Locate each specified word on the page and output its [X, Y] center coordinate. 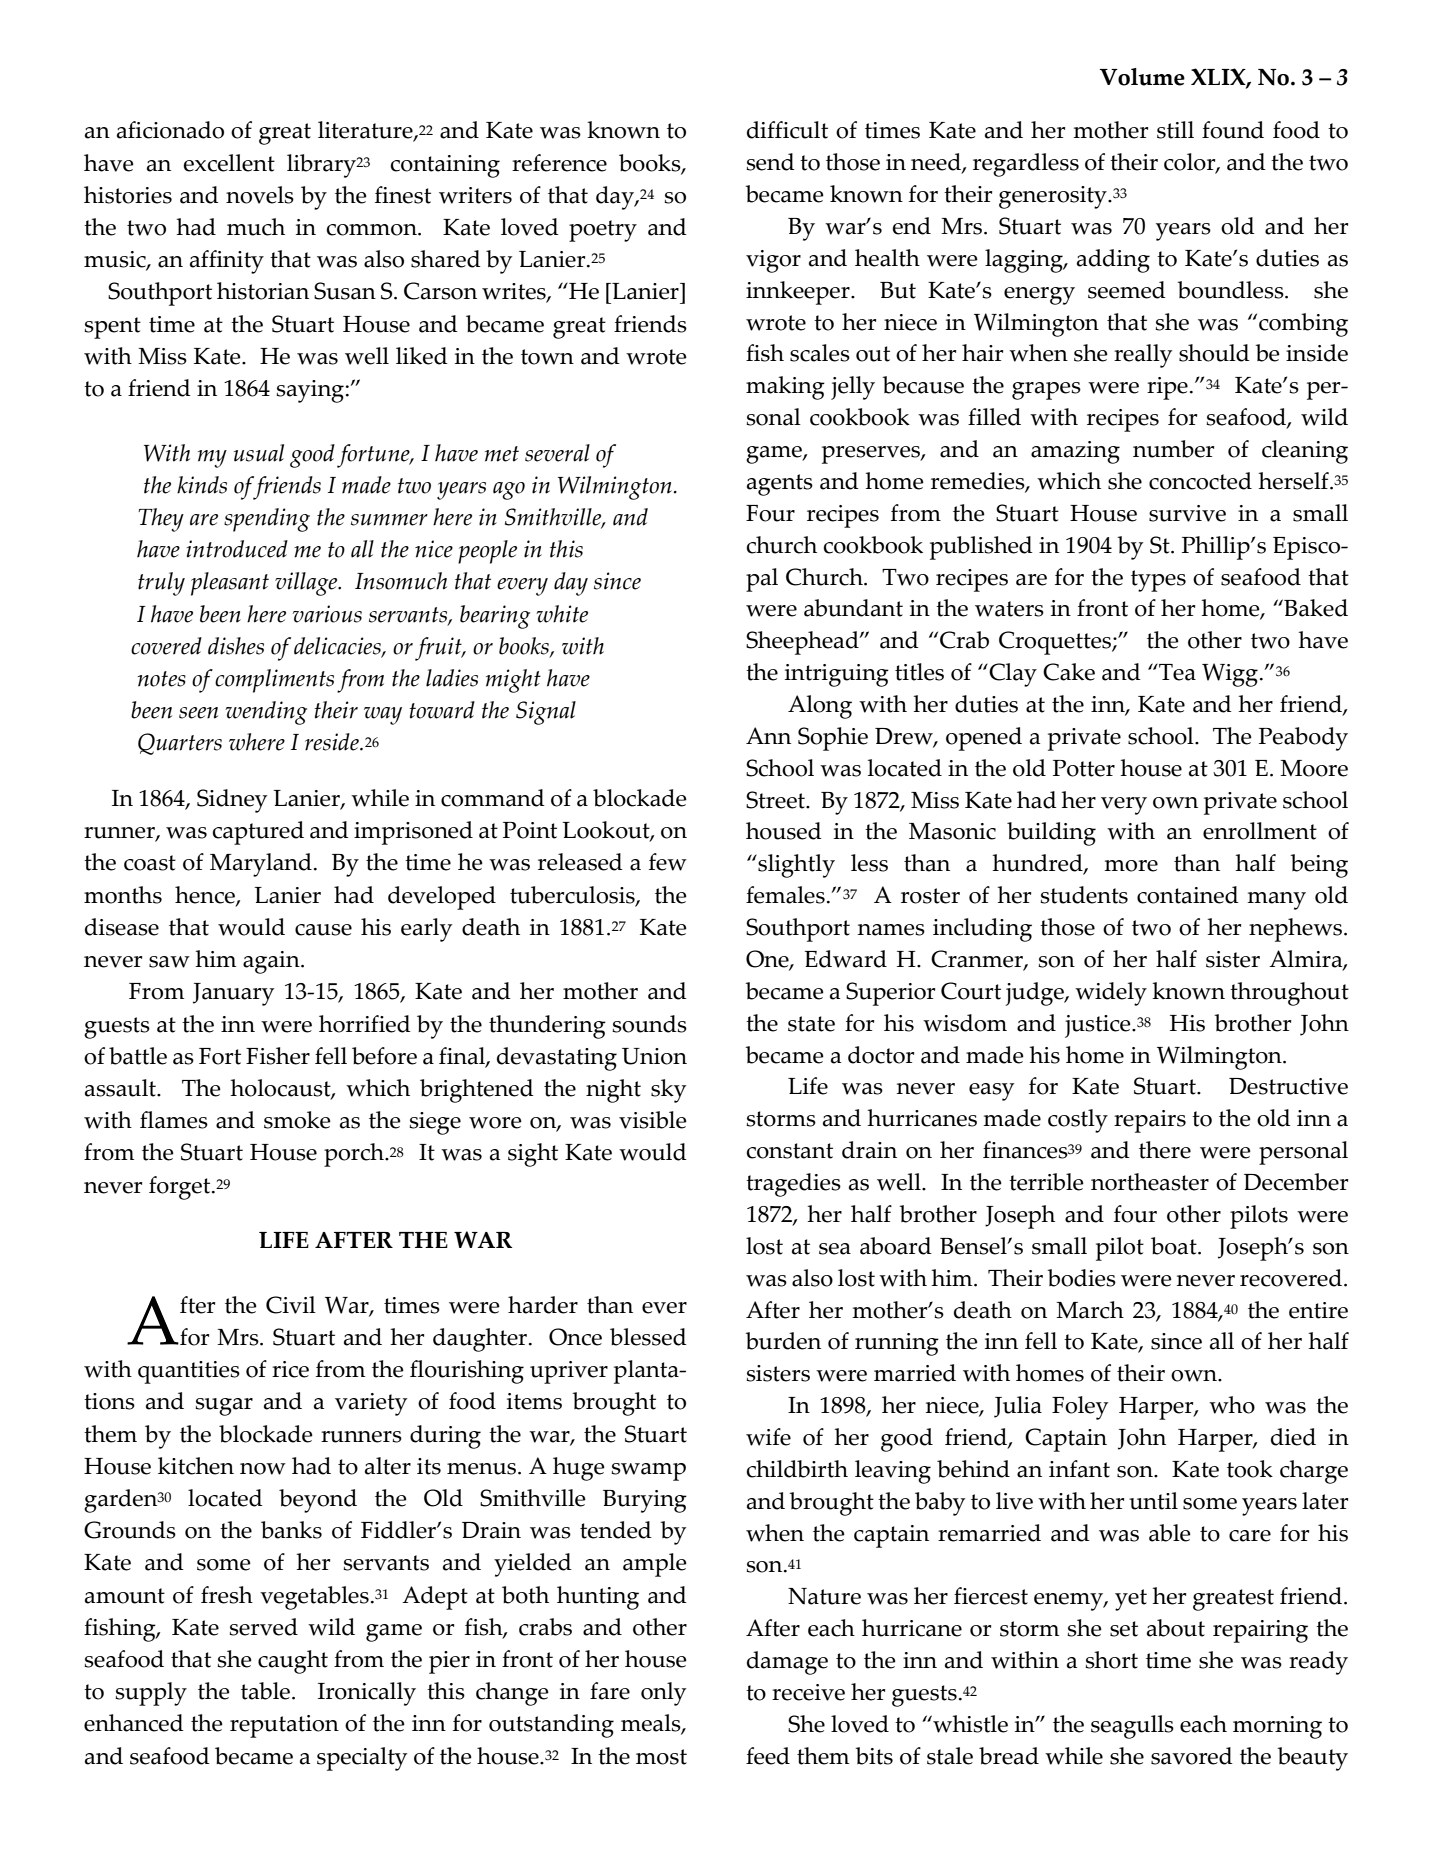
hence [206, 896]
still [1175, 130]
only [663, 1694]
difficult [787, 130]
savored [1192, 1756]
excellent [229, 163]
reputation [284, 1726]
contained [1188, 895]
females [785, 895]
